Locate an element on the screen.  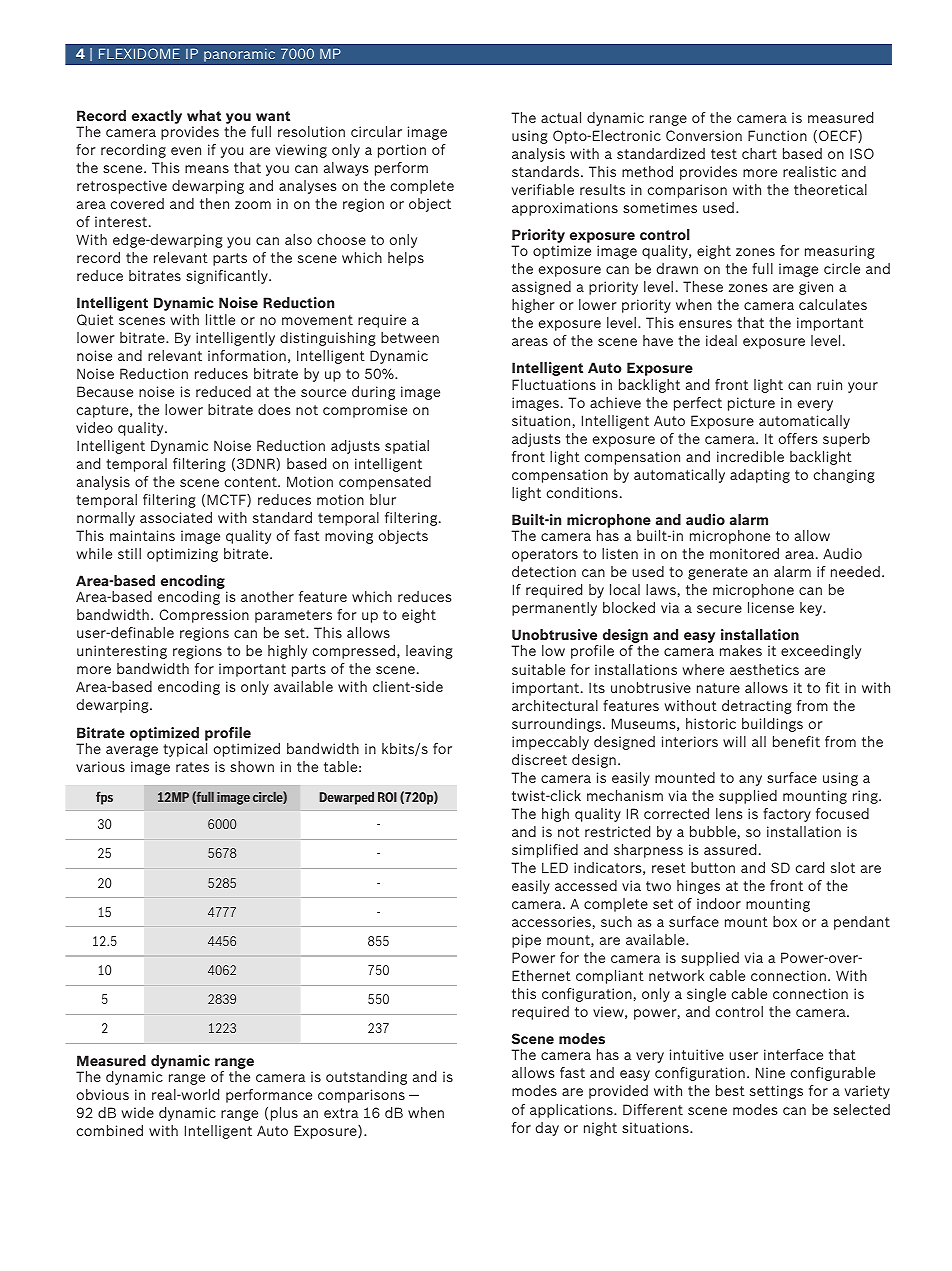
leaving is located at coordinates (429, 652).
